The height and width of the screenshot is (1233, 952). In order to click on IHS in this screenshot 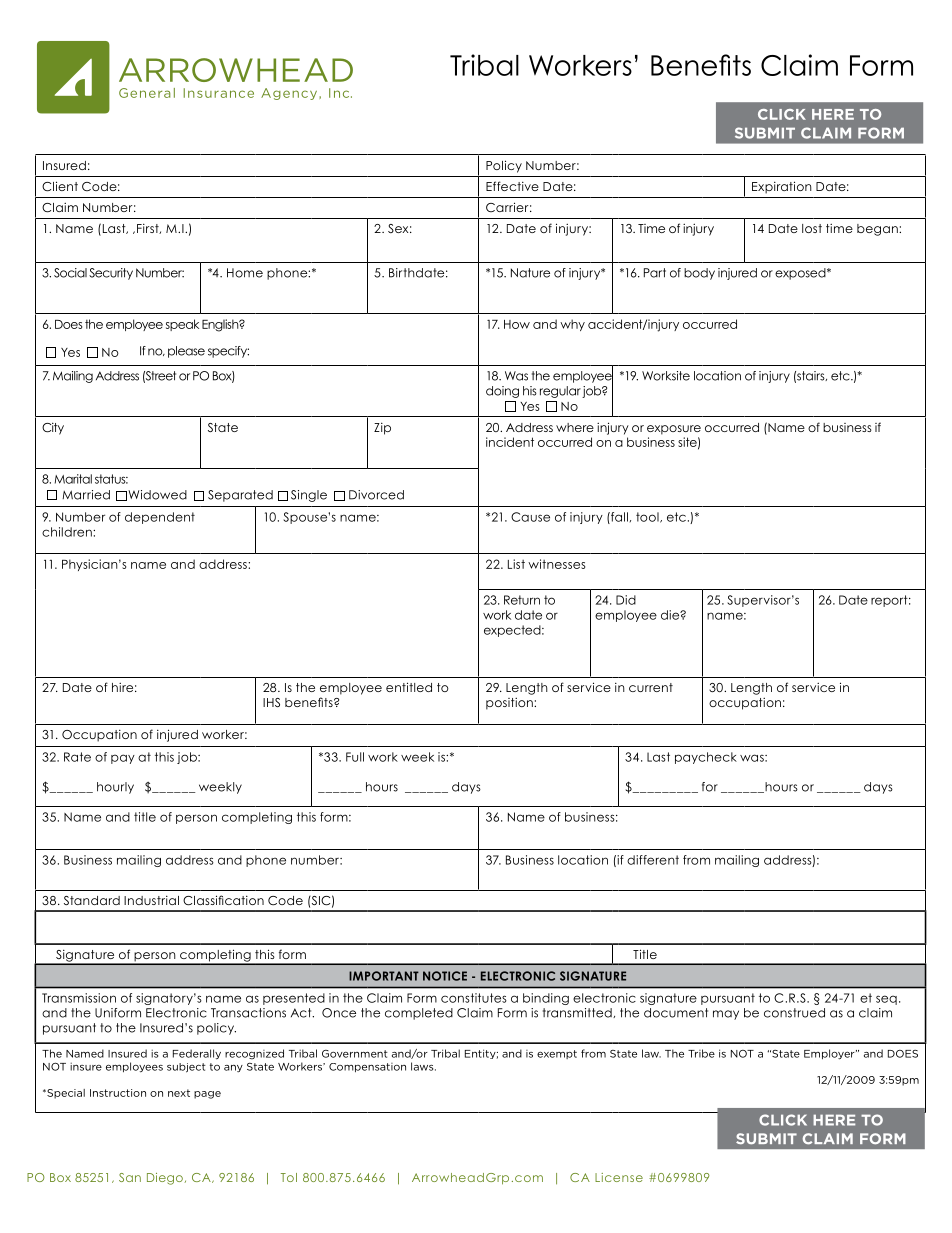, I will do `click(271, 702)`.
